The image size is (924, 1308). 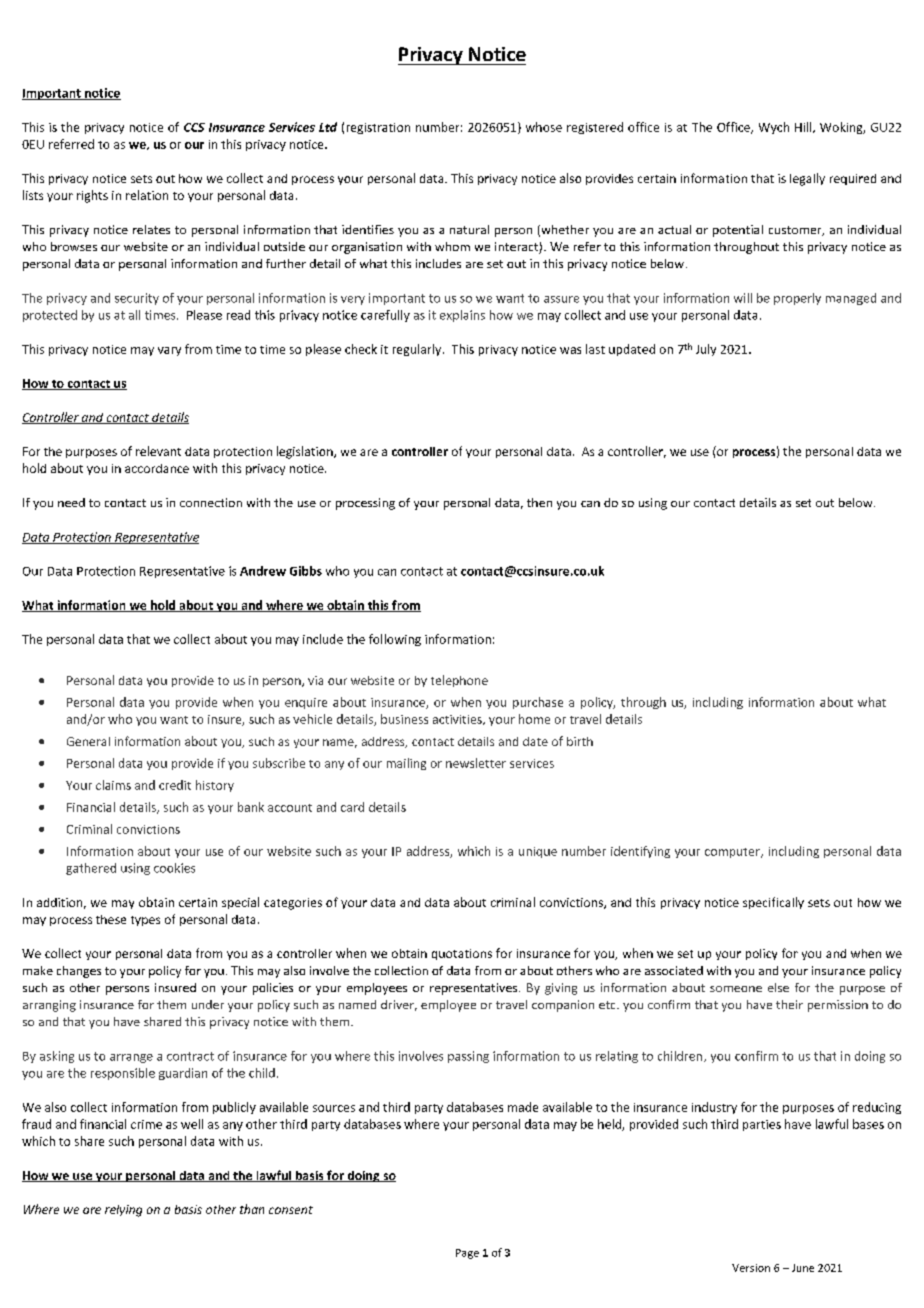 I want to click on regularly, so click(x=418, y=350).
